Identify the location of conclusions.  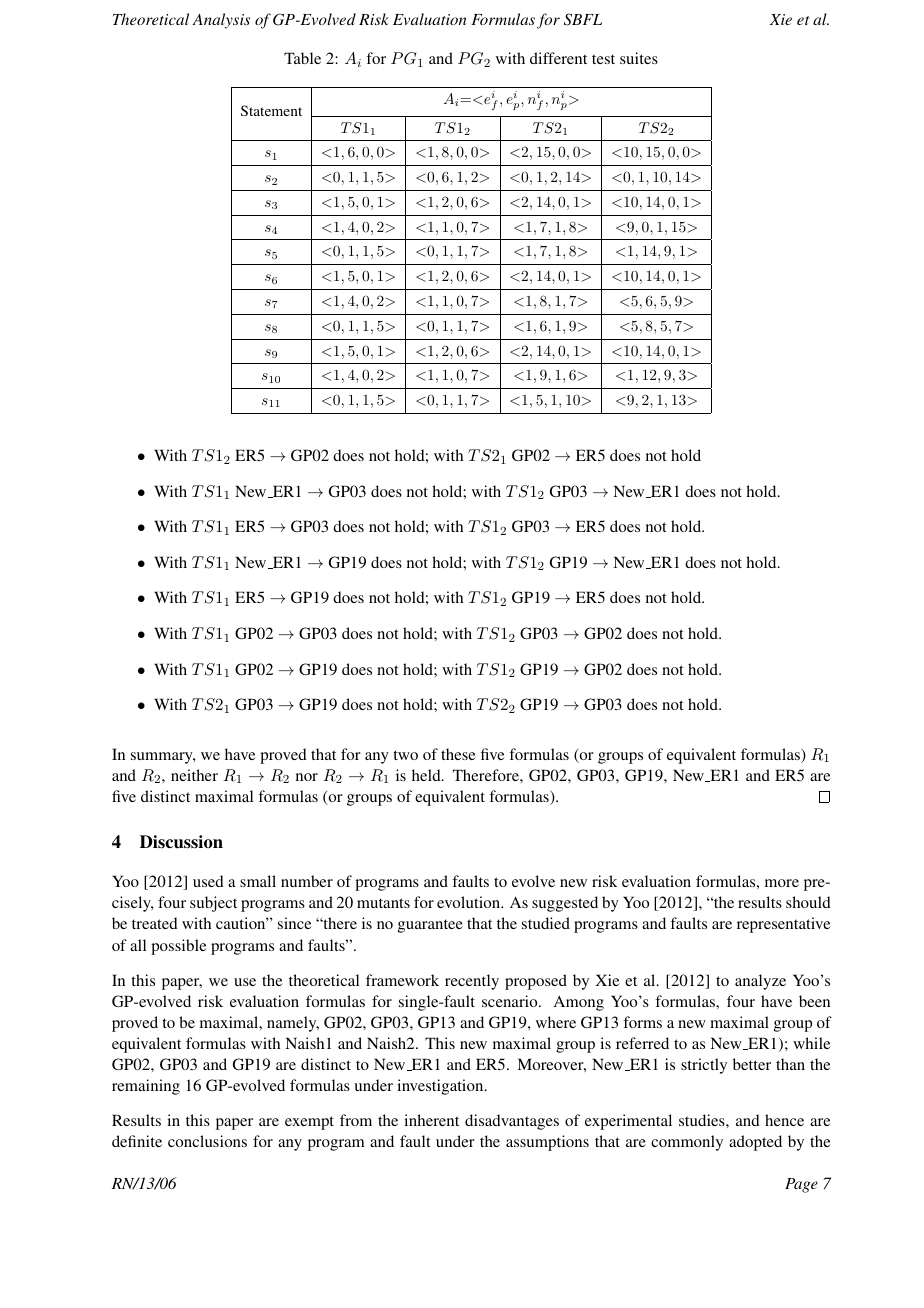
(207, 1141).
